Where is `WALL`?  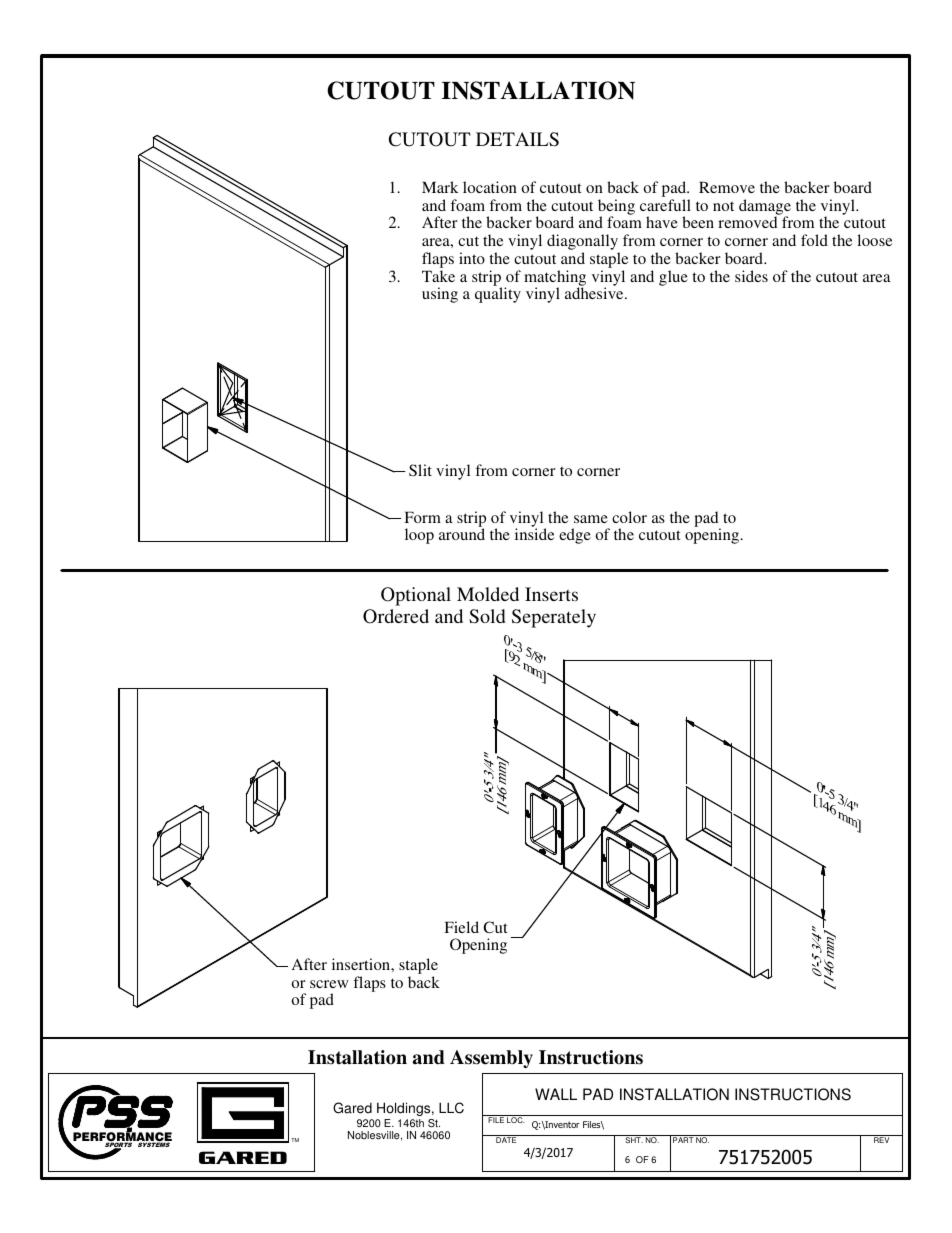
WALL is located at coordinates (556, 1094).
